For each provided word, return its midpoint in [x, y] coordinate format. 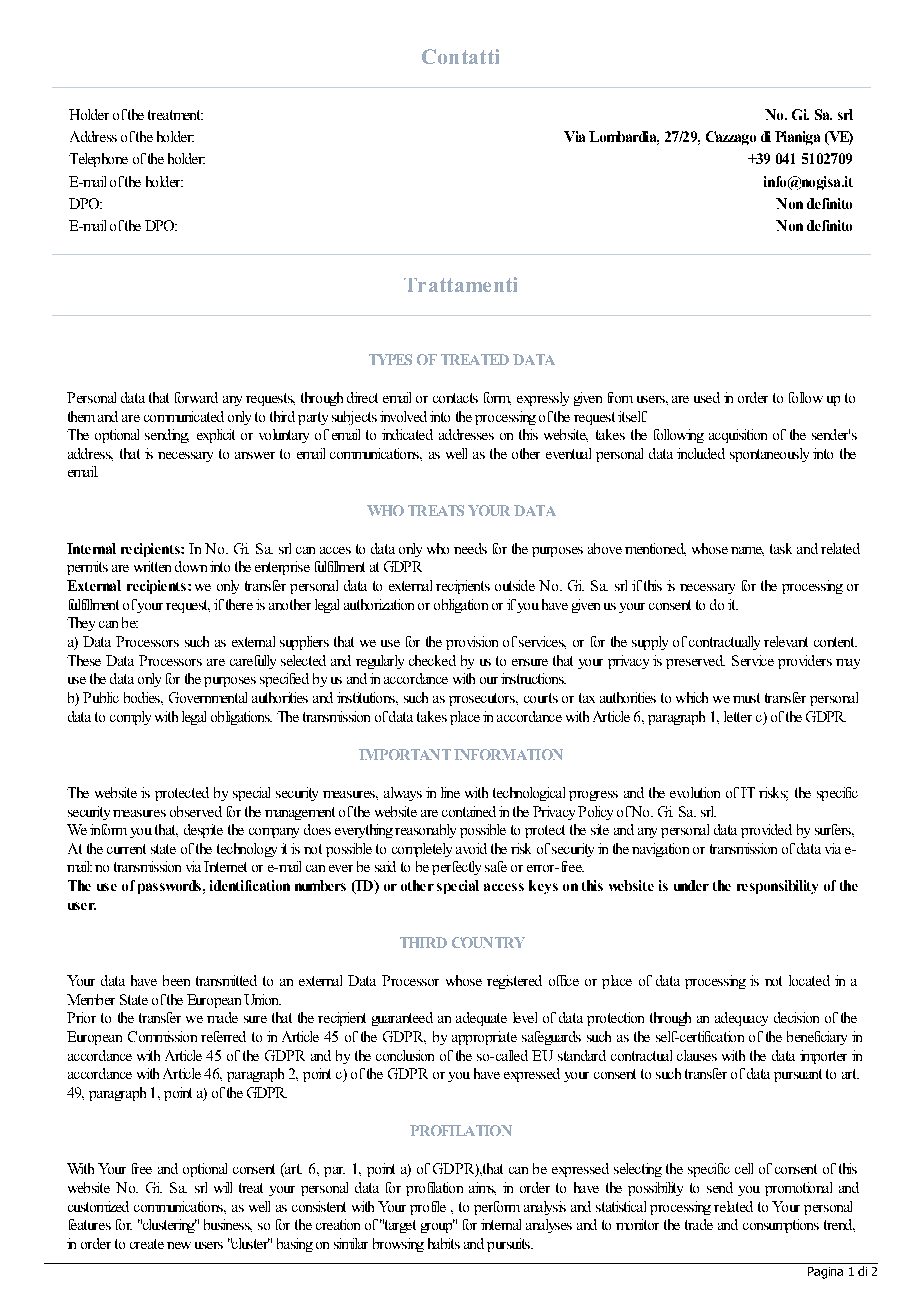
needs [470, 548]
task [781, 548]
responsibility [777, 887]
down [191, 566]
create [147, 1244]
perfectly [456, 868]
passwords [169, 887]
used [707, 397]
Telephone [98, 160]
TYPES [390, 359]
